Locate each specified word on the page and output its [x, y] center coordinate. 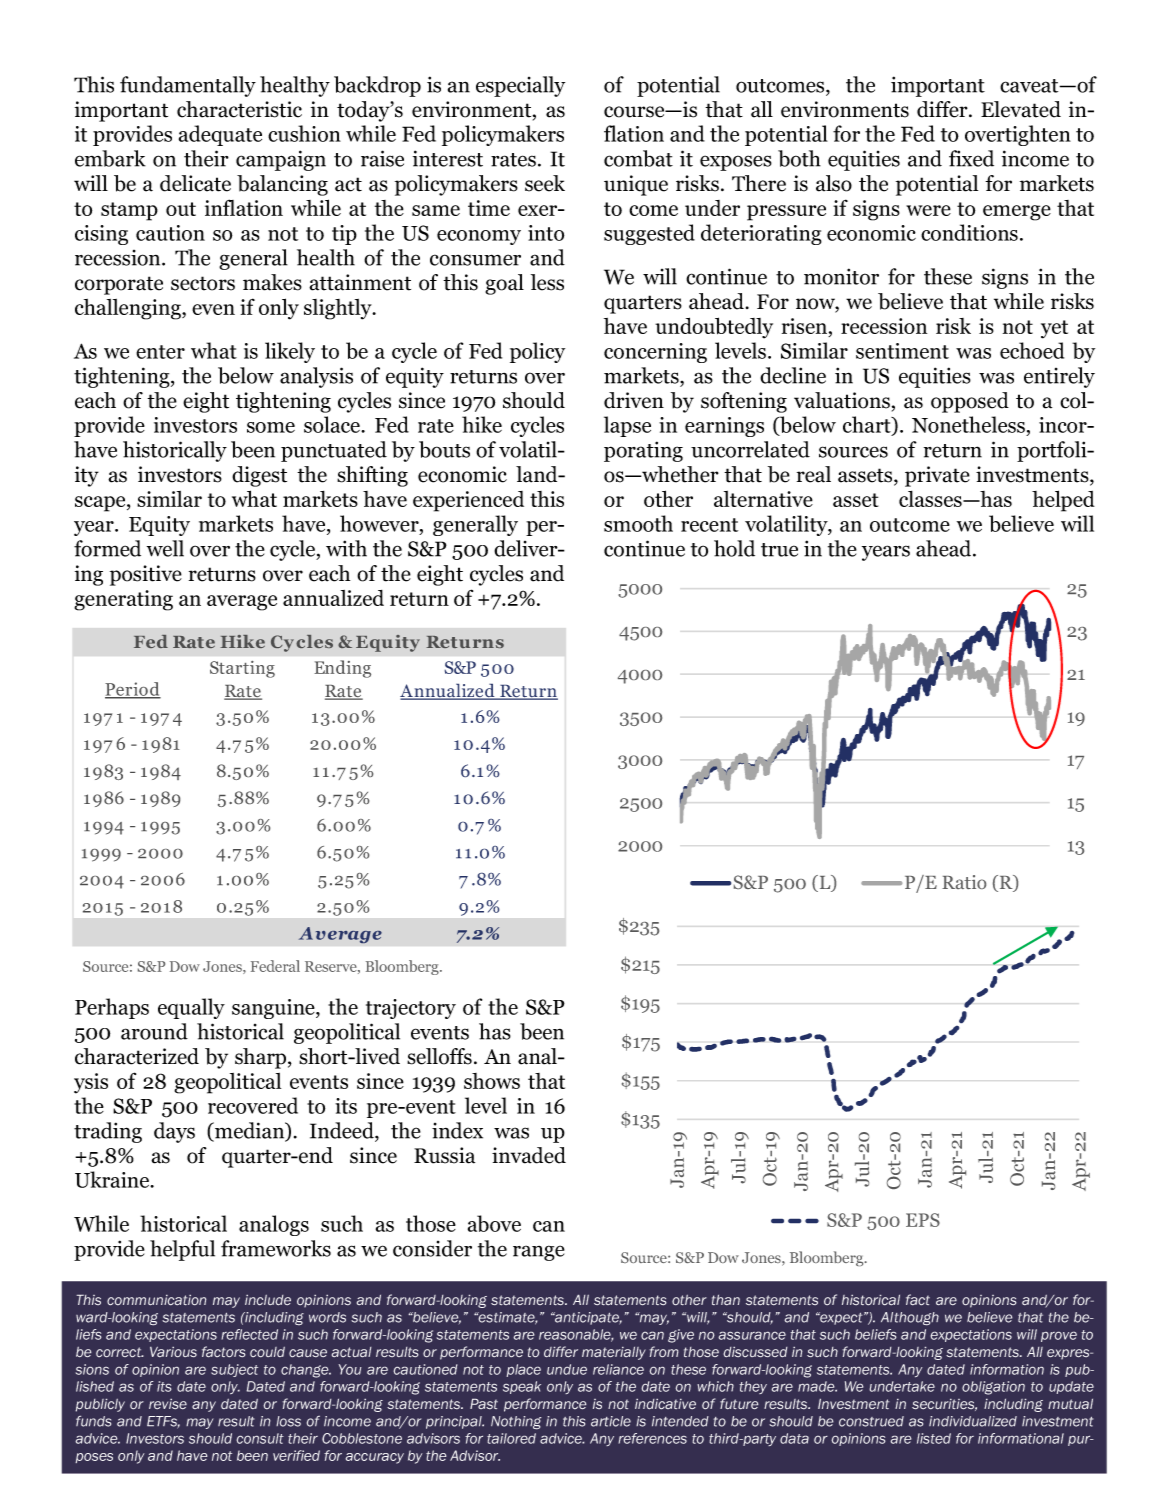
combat [638, 158]
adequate [220, 135]
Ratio [964, 882]
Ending [342, 669]
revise [168, 1404]
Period [133, 690]
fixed [971, 158]
